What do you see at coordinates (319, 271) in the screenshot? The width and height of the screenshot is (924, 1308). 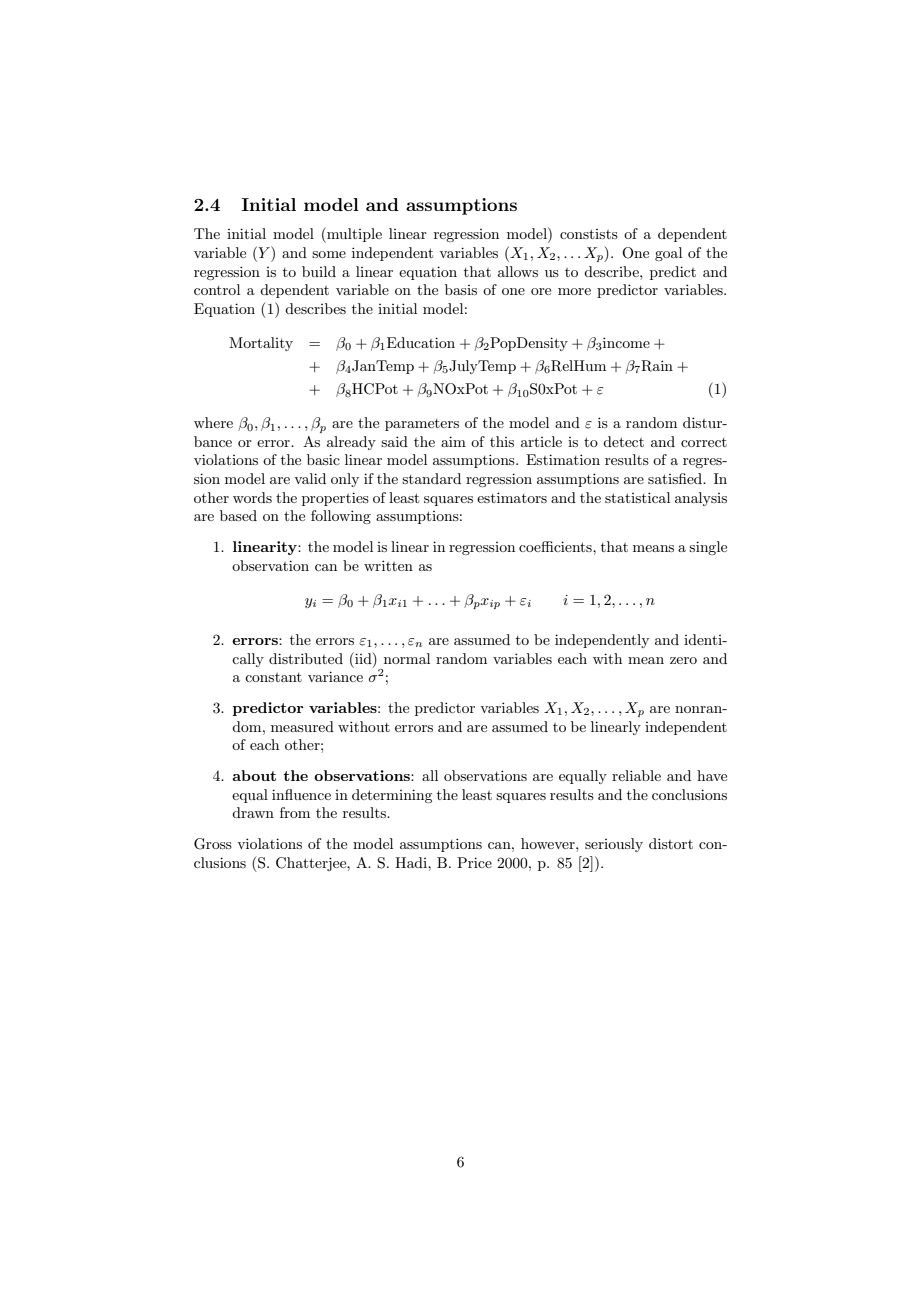 I see `build` at bounding box center [319, 271].
